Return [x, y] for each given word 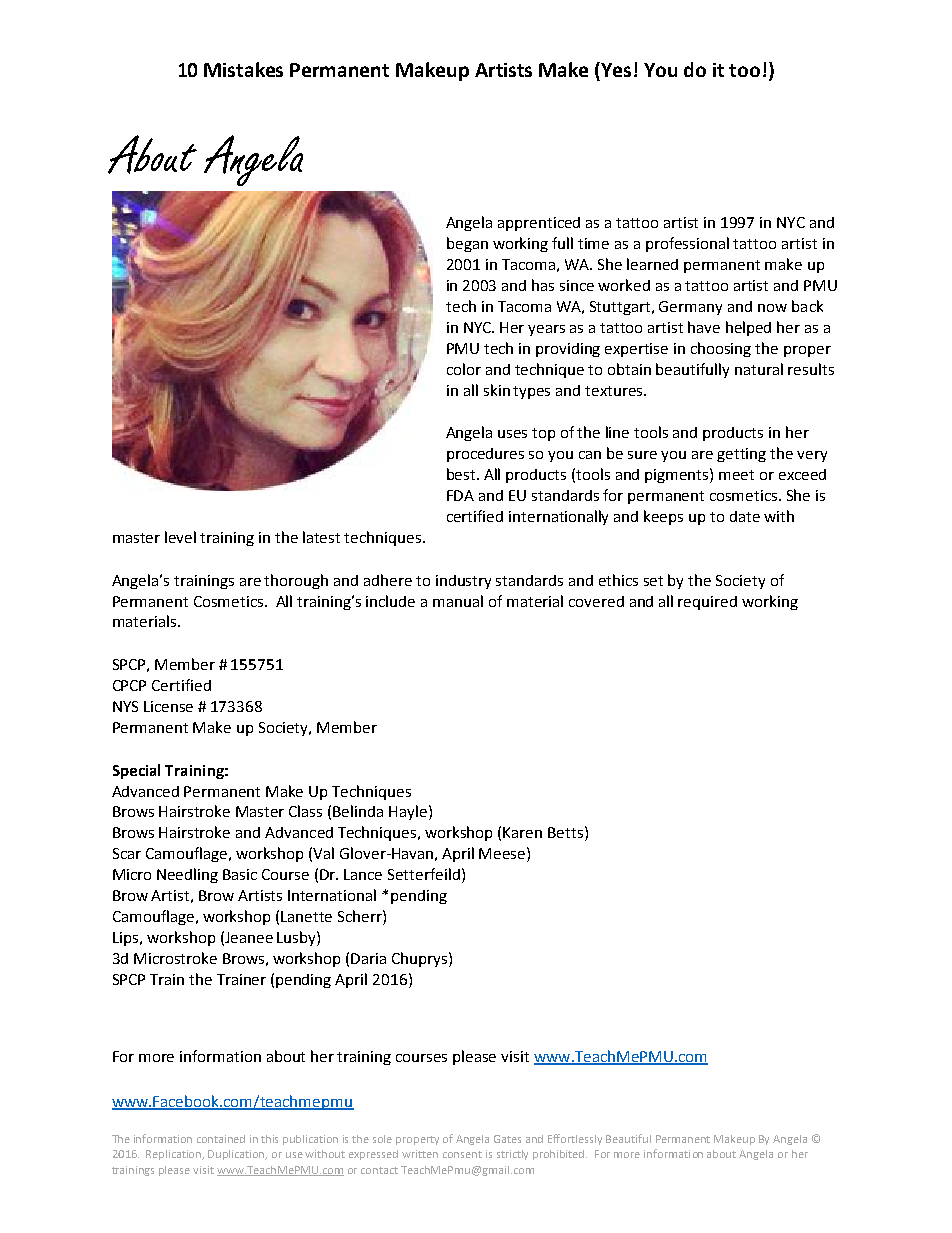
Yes [615, 69]
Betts [565, 832]
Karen [522, 832]
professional [687, 244]
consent [462, 1154]
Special [136, 771]
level [180, 537]
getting [741, 455]
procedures [485, 455]
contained [221, 1139]
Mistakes [243, 69]
